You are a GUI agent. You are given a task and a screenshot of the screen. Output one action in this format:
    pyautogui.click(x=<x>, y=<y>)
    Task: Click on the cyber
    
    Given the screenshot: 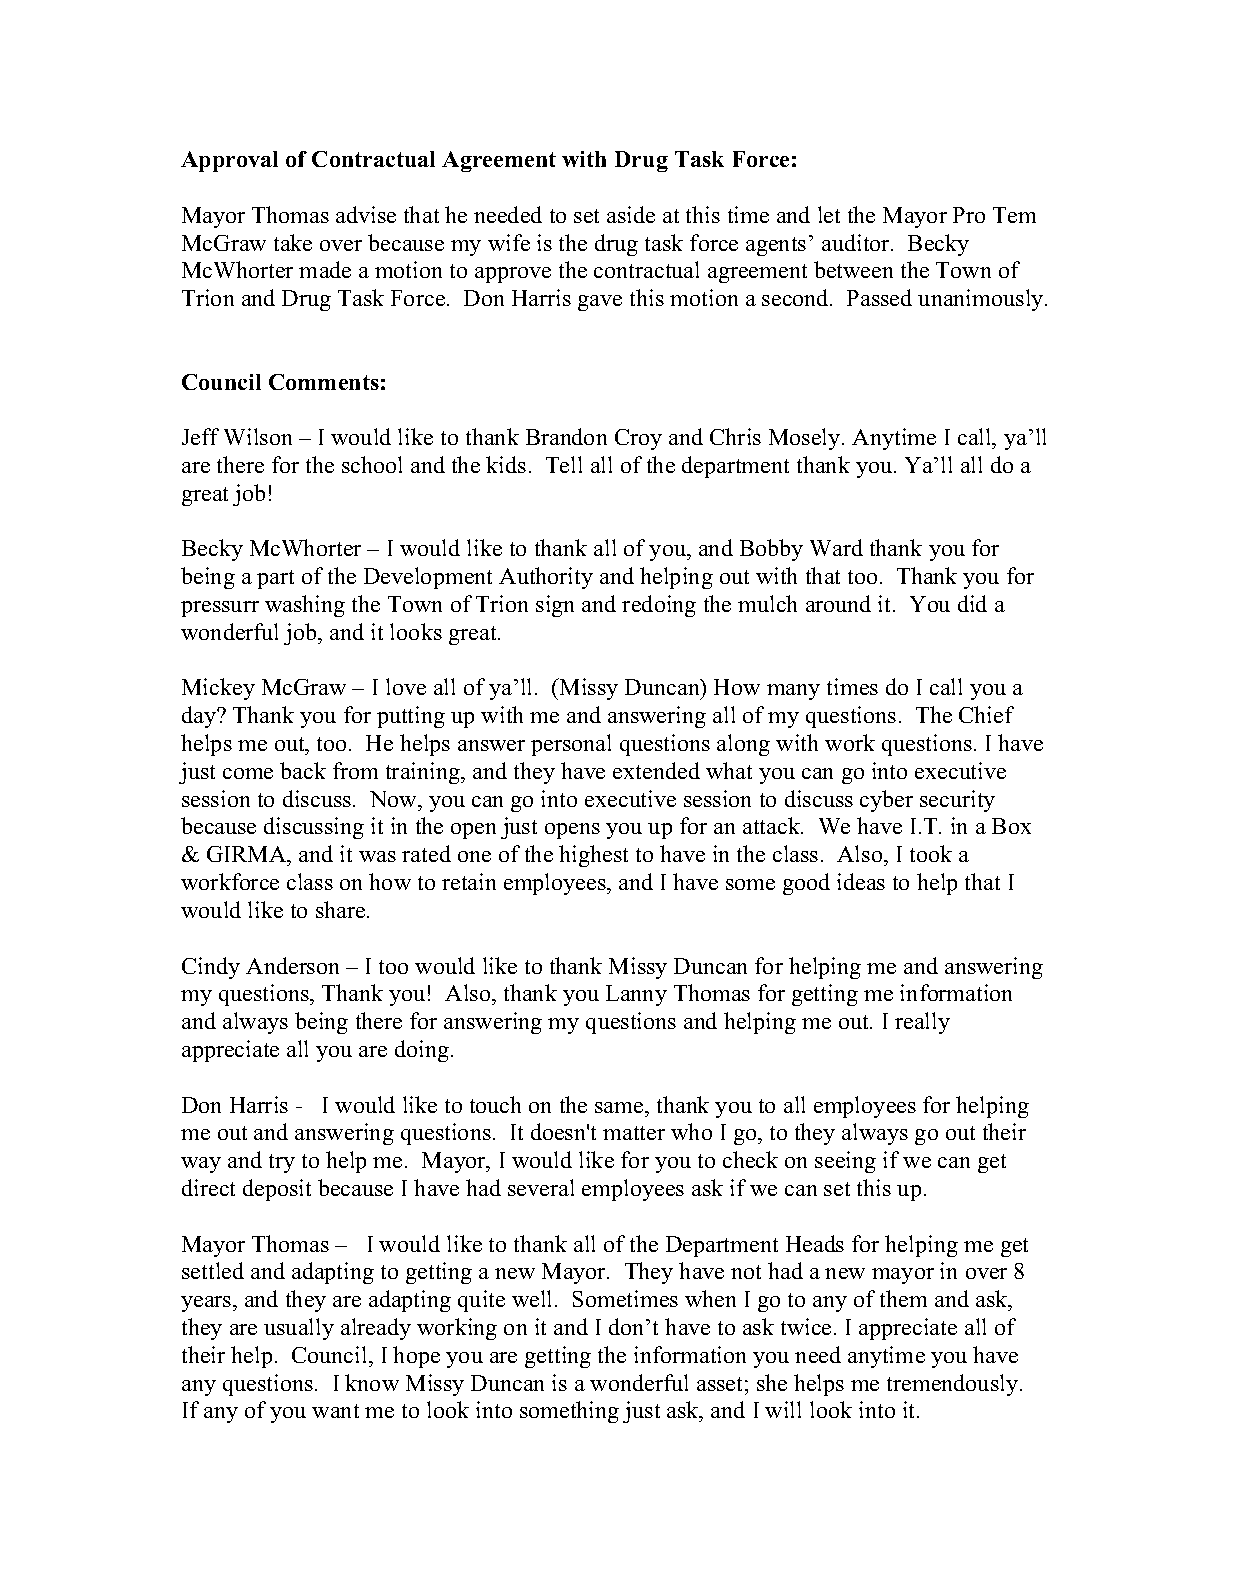 What is the action you would take?
    pyautogui.click(x=886, y=801)
